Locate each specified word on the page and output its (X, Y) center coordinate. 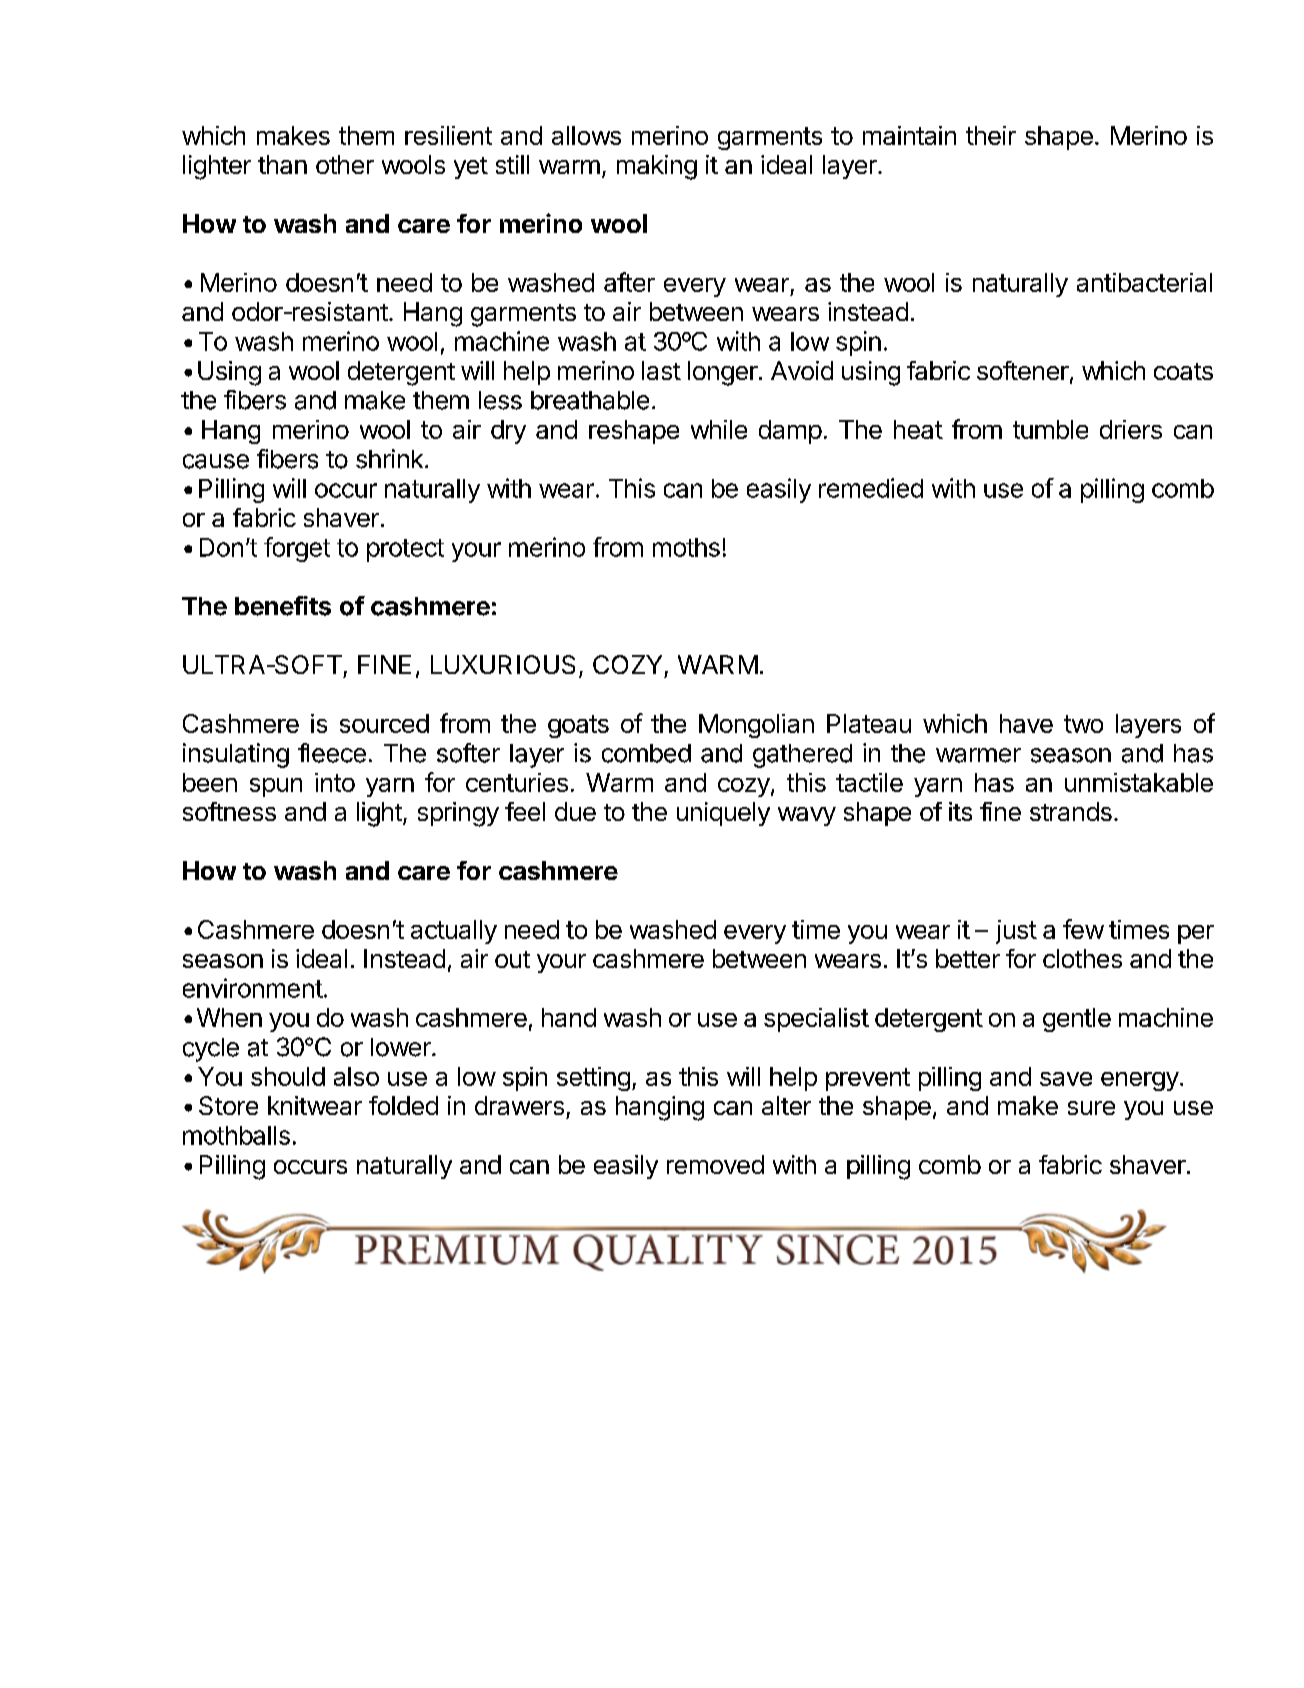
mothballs (236, 1135)
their (991, 135)
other (345, 164)
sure (1091, 1108)
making (657, 167)
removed (715, 1164)
